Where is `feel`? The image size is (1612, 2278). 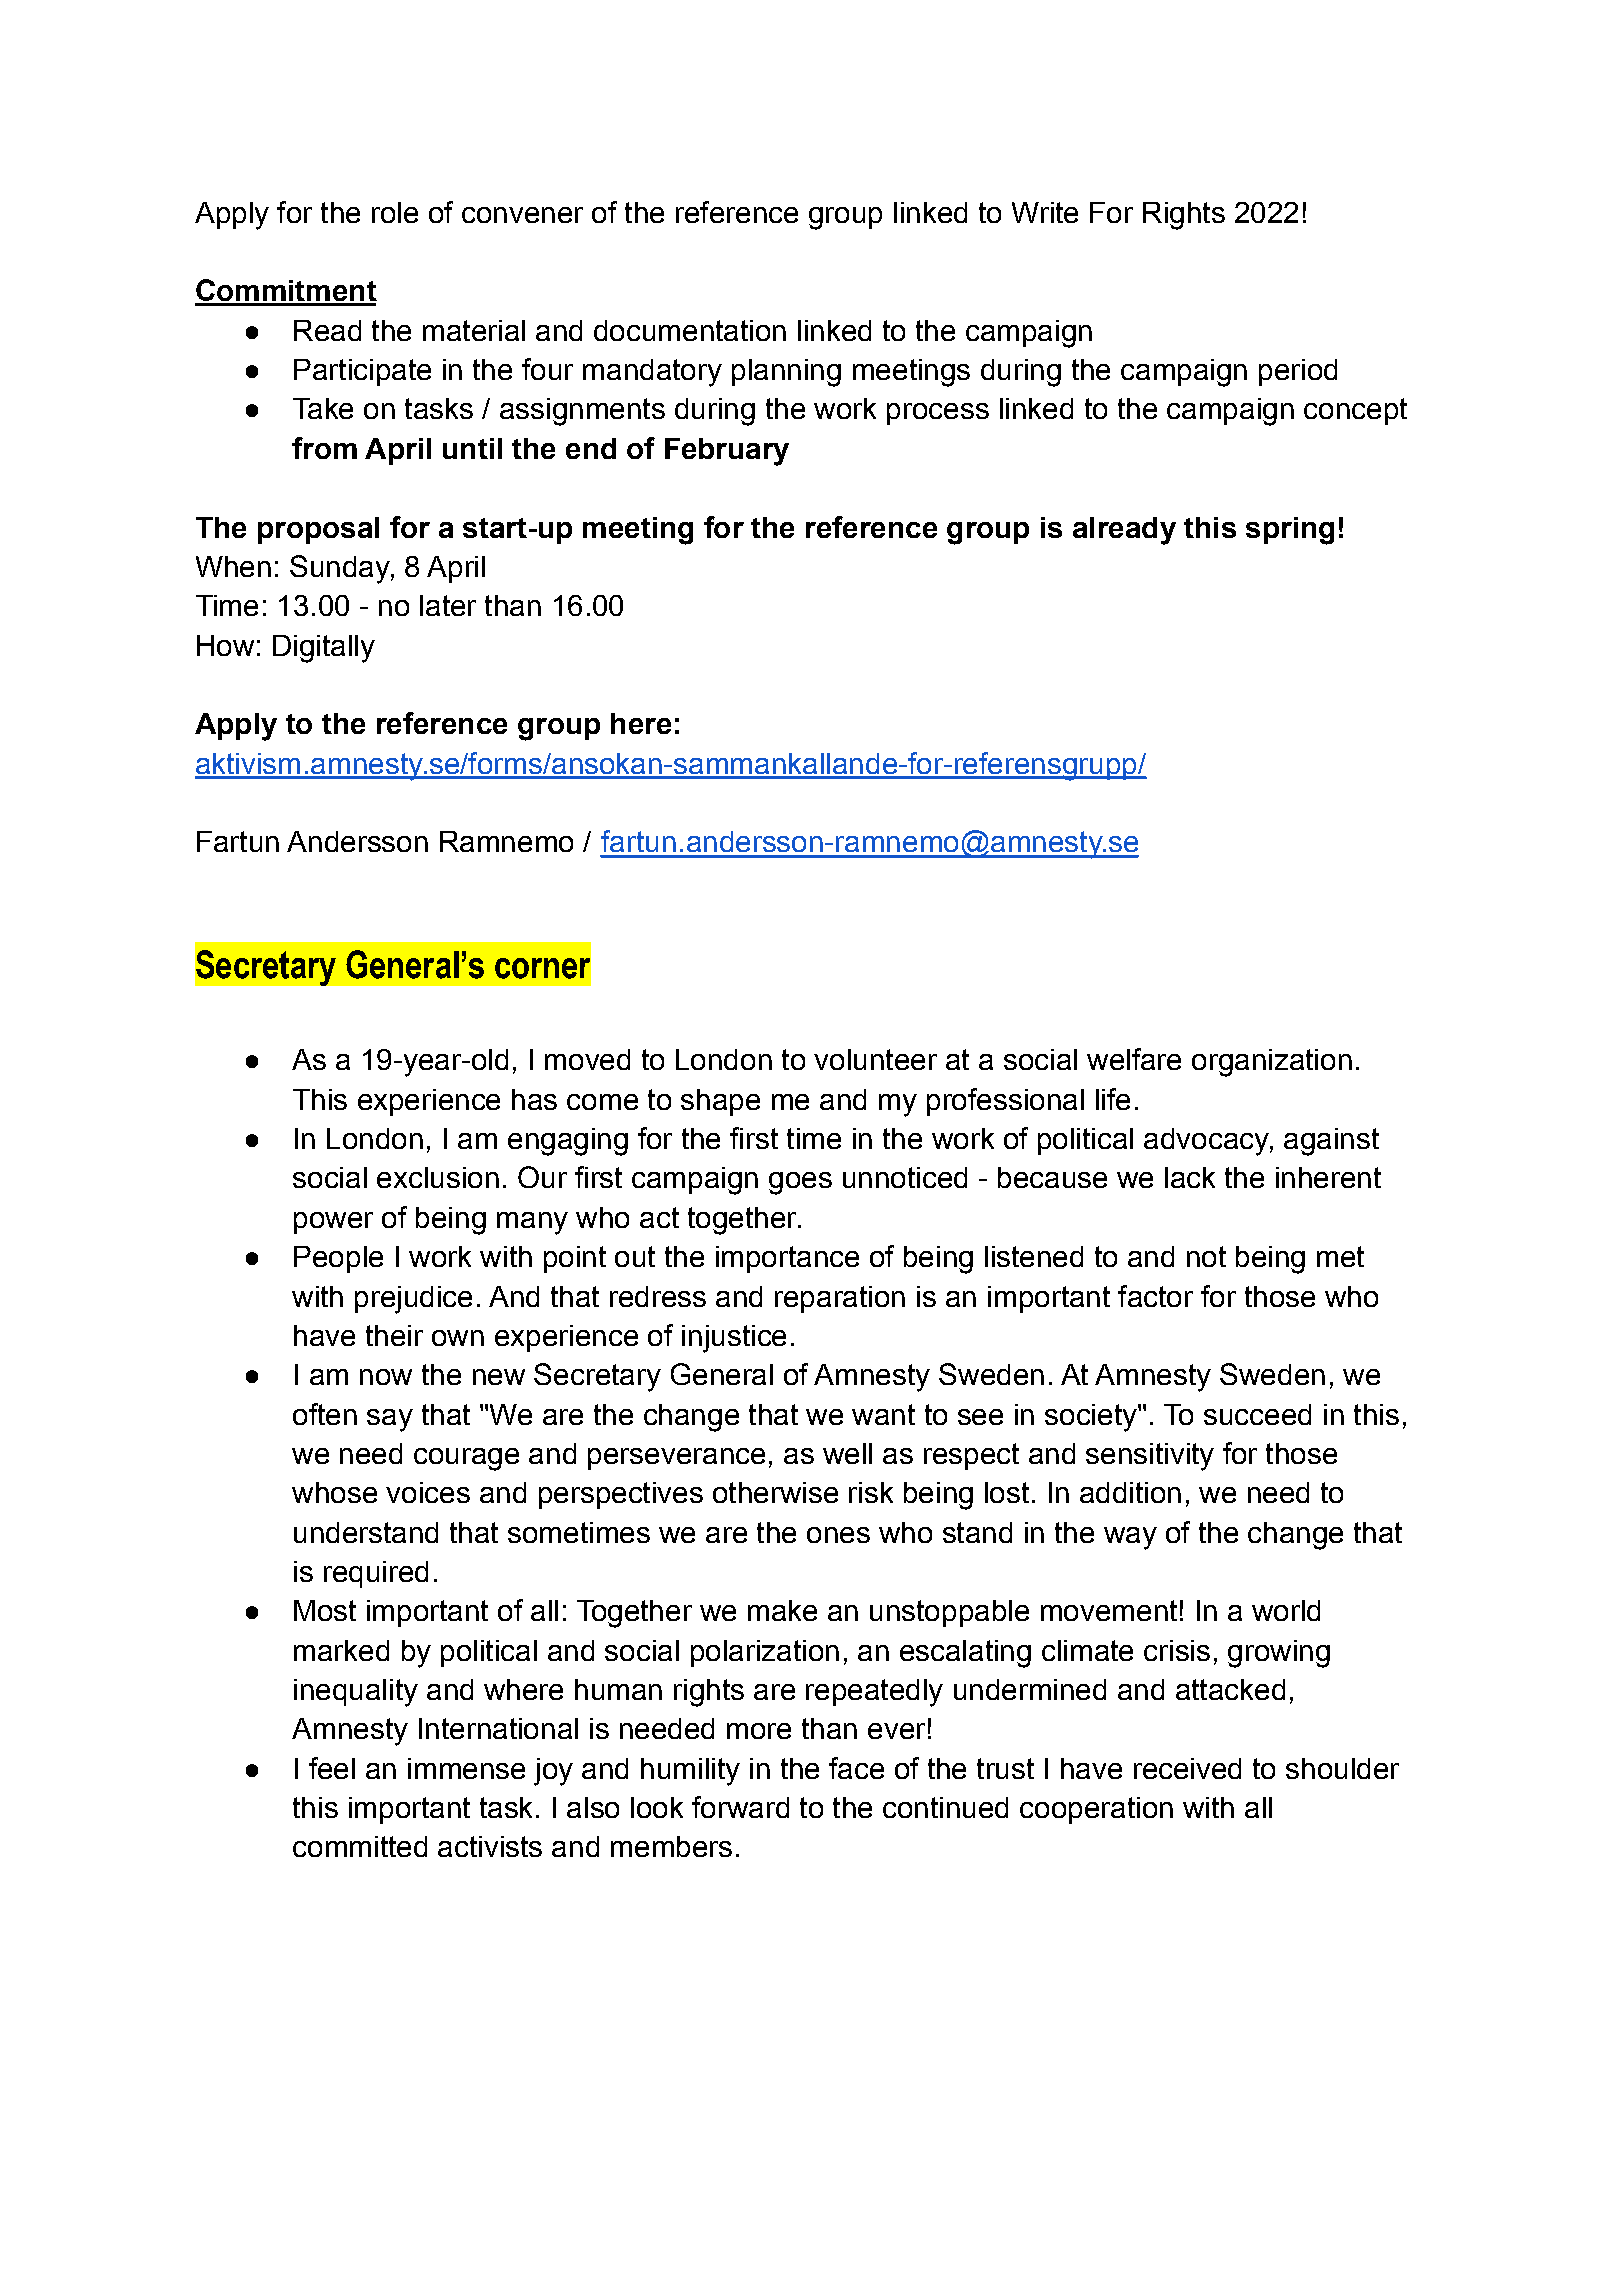
feel is located at coordinates (332, 1768).
